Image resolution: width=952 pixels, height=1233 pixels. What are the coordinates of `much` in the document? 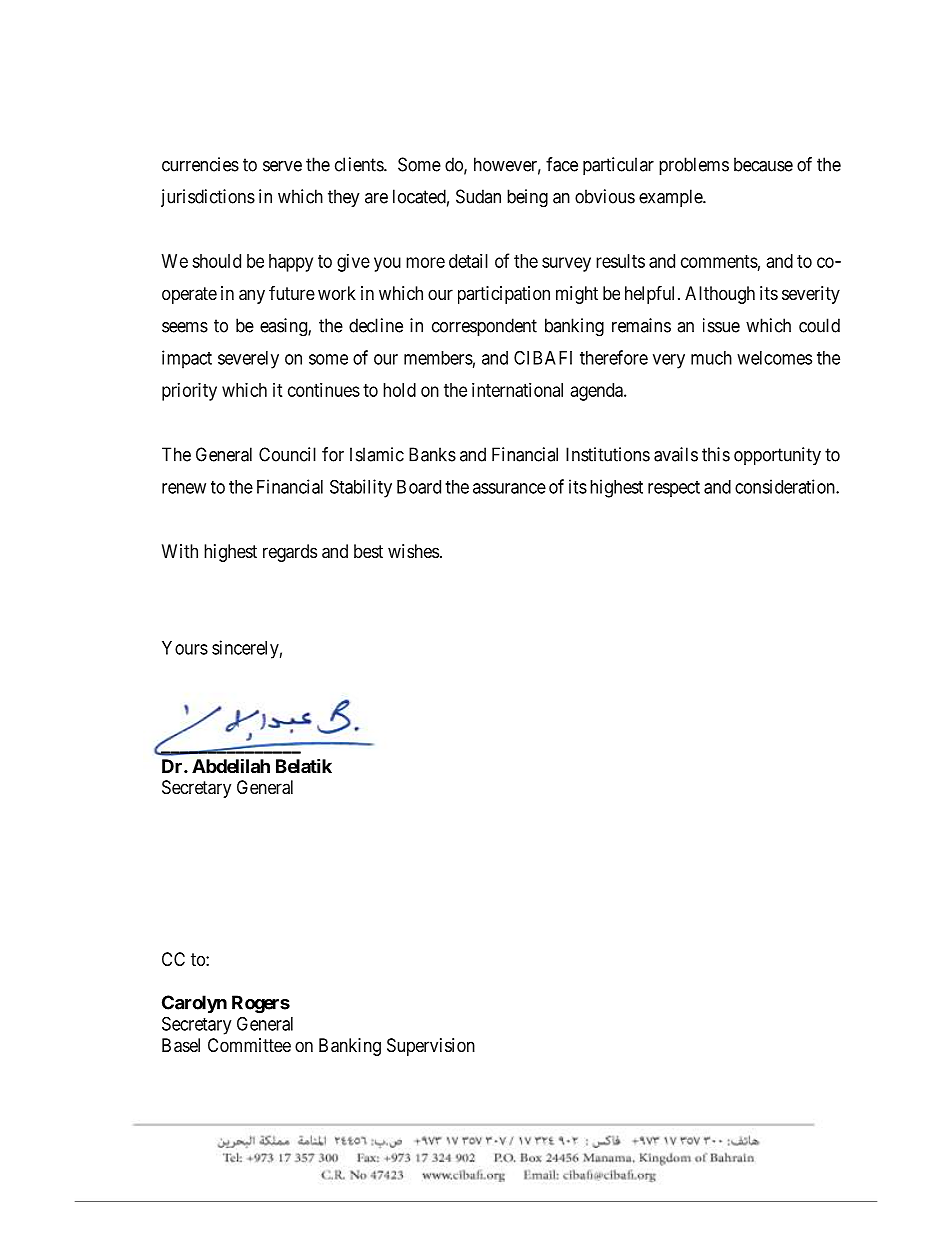 It's located at (711, 358).
